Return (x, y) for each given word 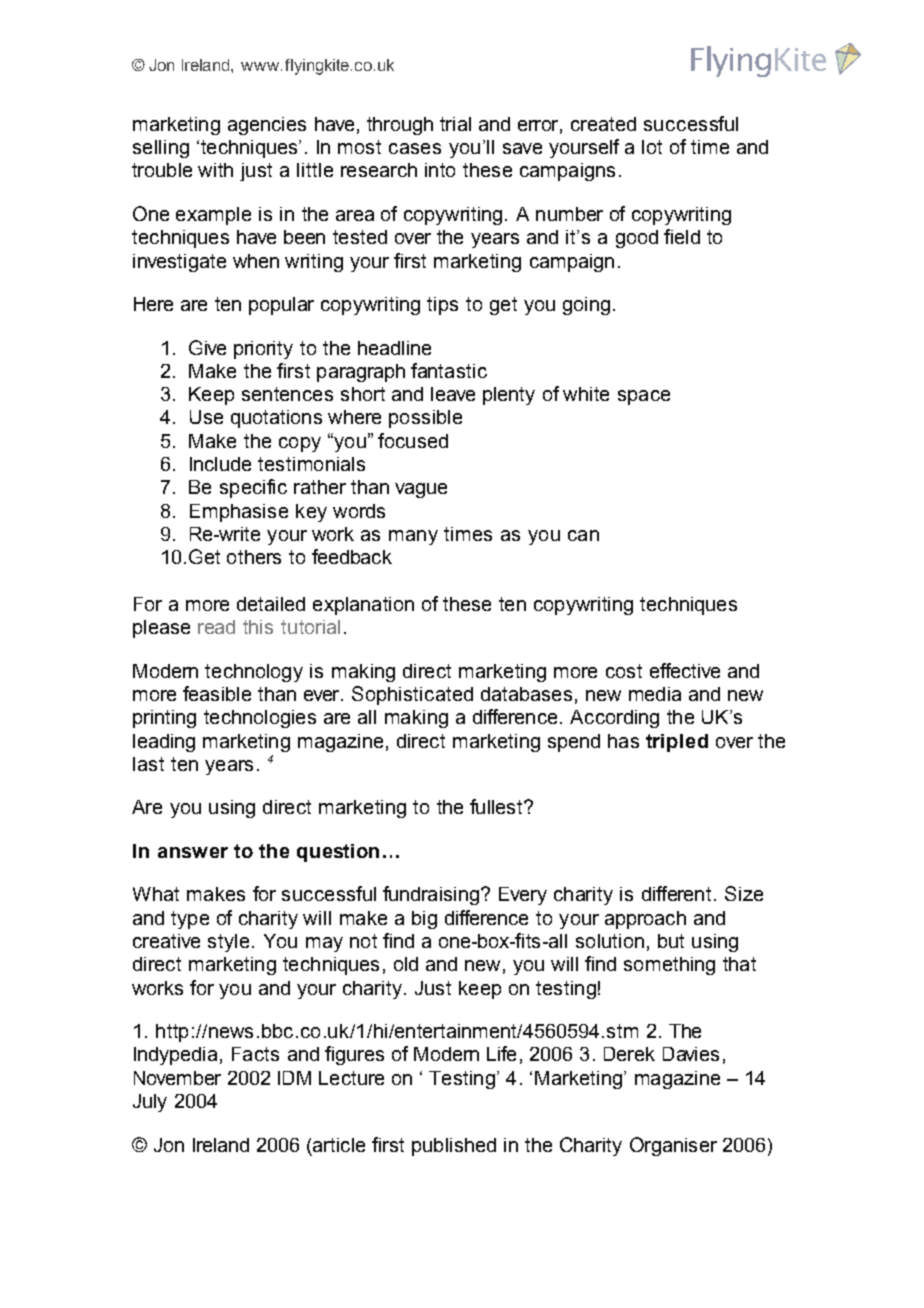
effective (685, 670)
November (177, 1078)
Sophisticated (412, 695)
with (215, 170)
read (216, 627)
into (440, 170)
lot (652, 147)
